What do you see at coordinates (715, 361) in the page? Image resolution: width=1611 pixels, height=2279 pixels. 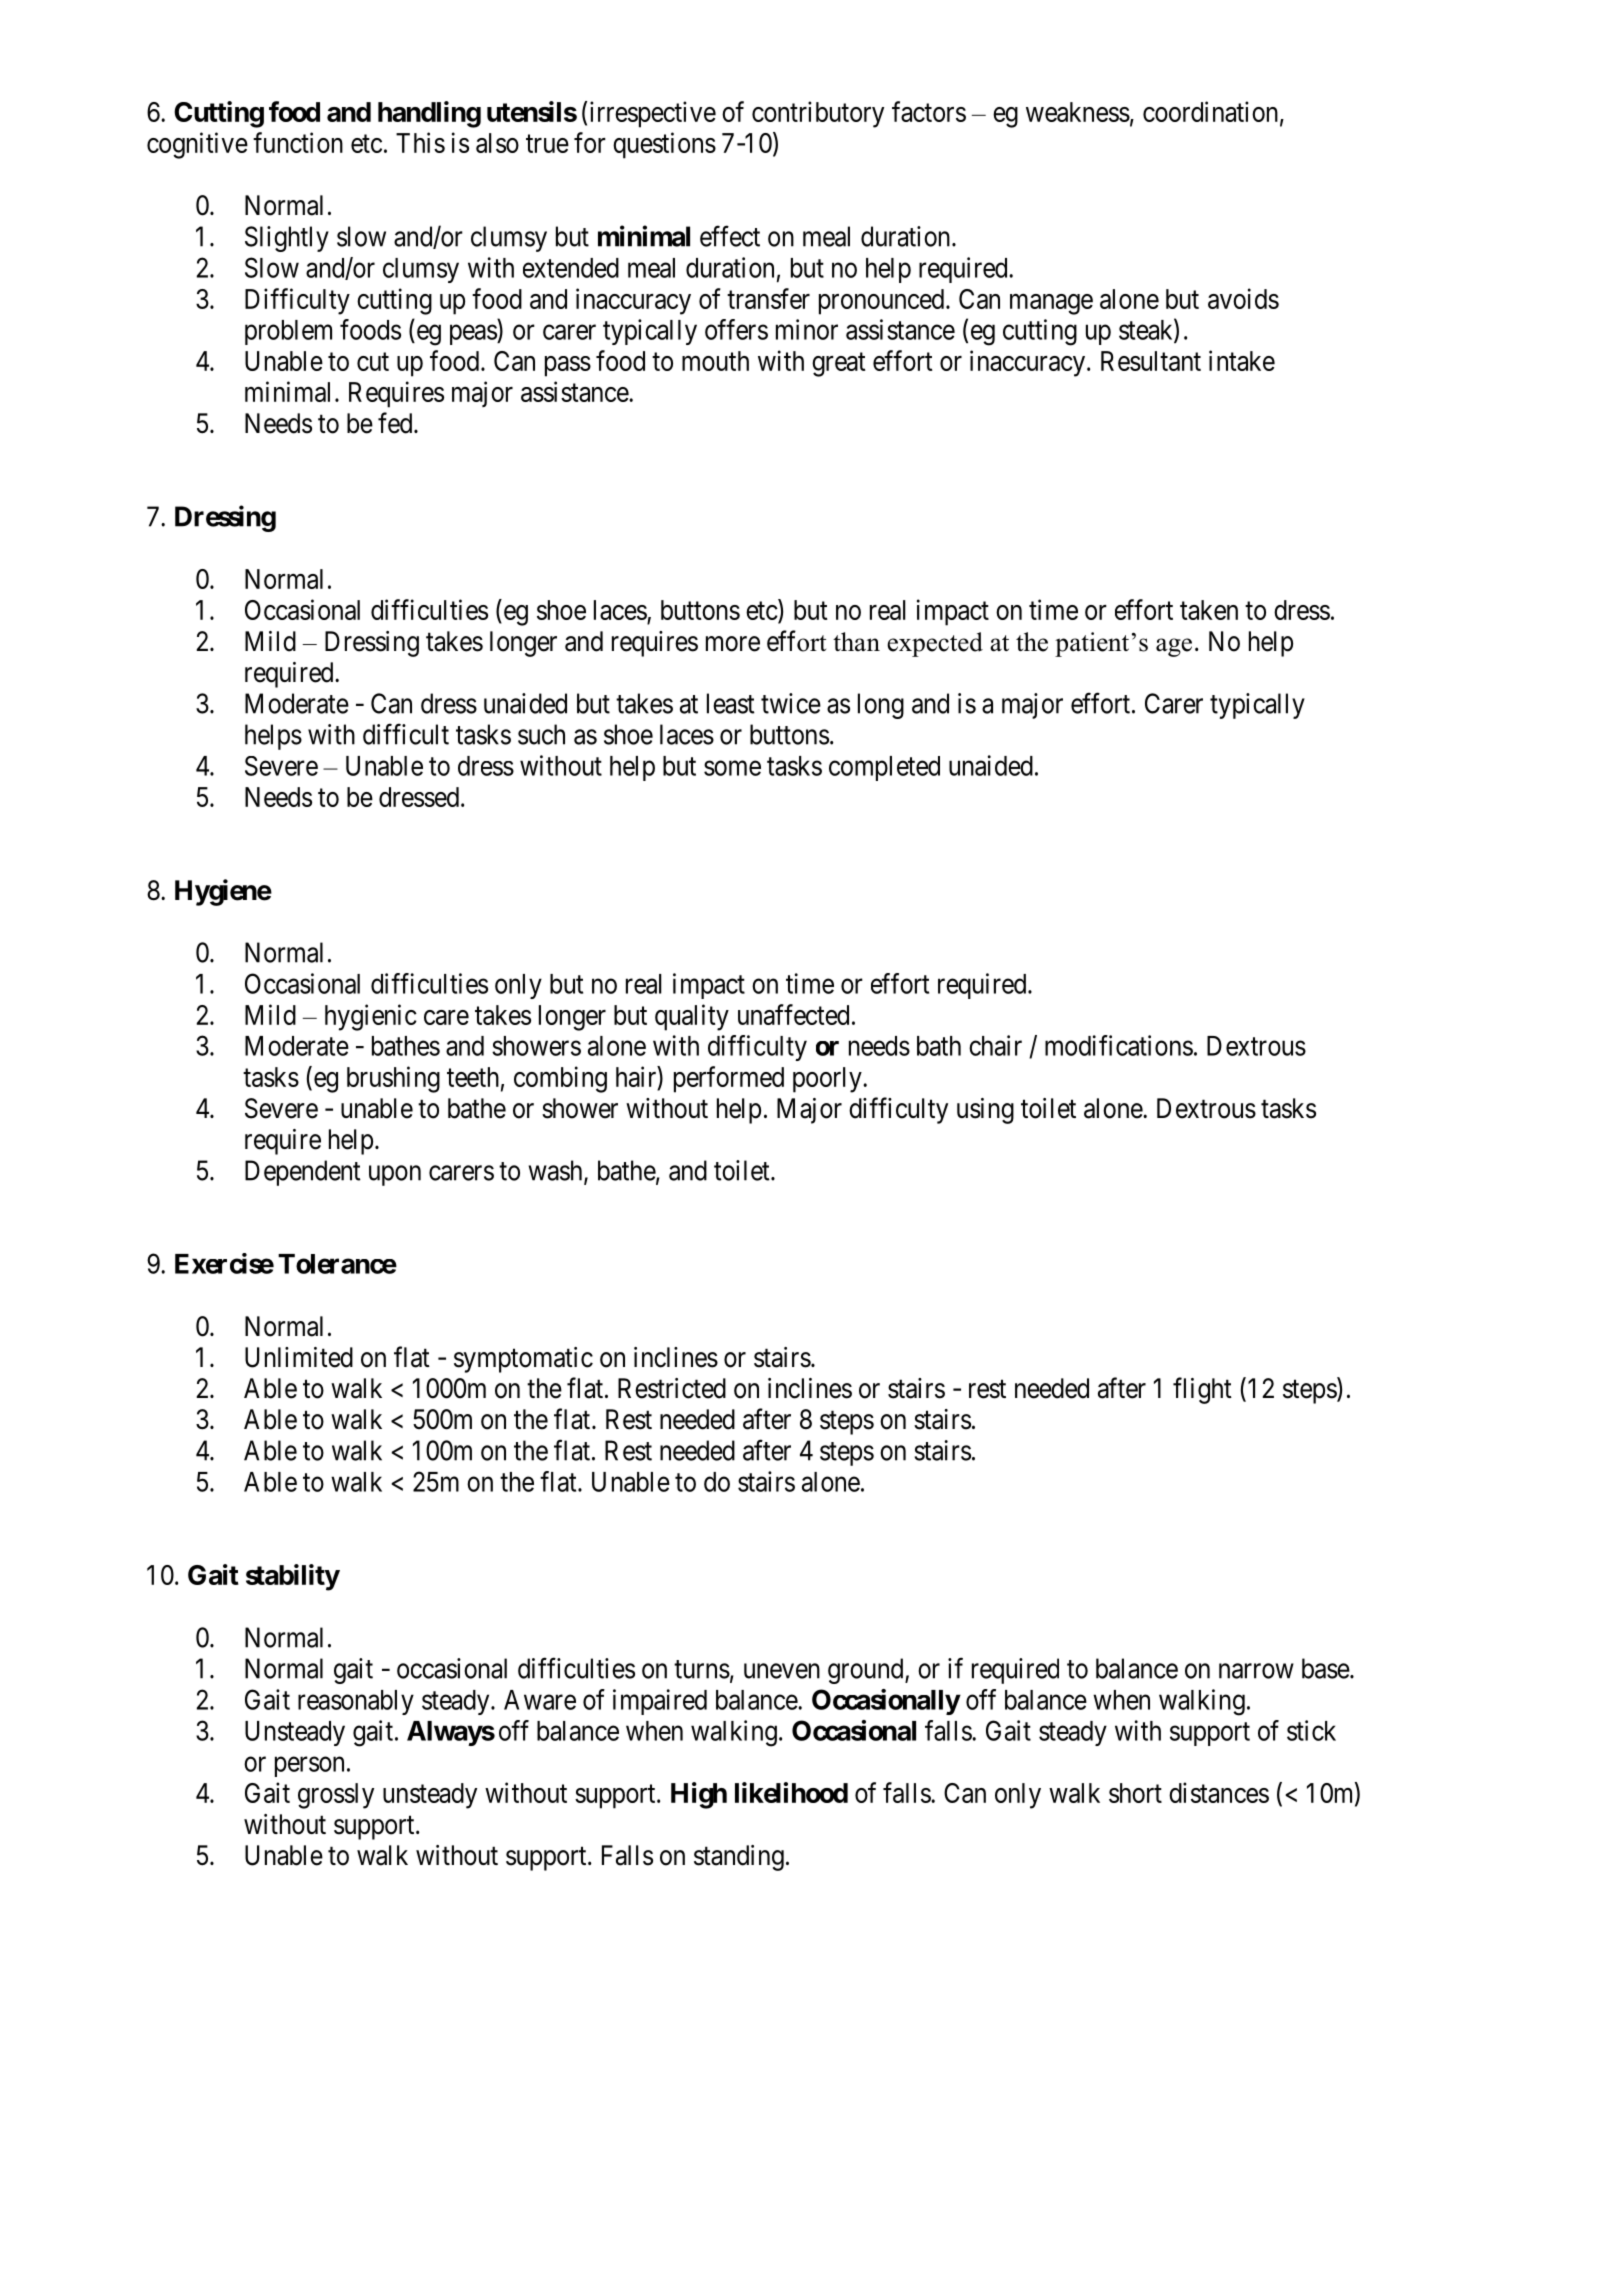 I see `mouth` at bounding box center [715, 361].
